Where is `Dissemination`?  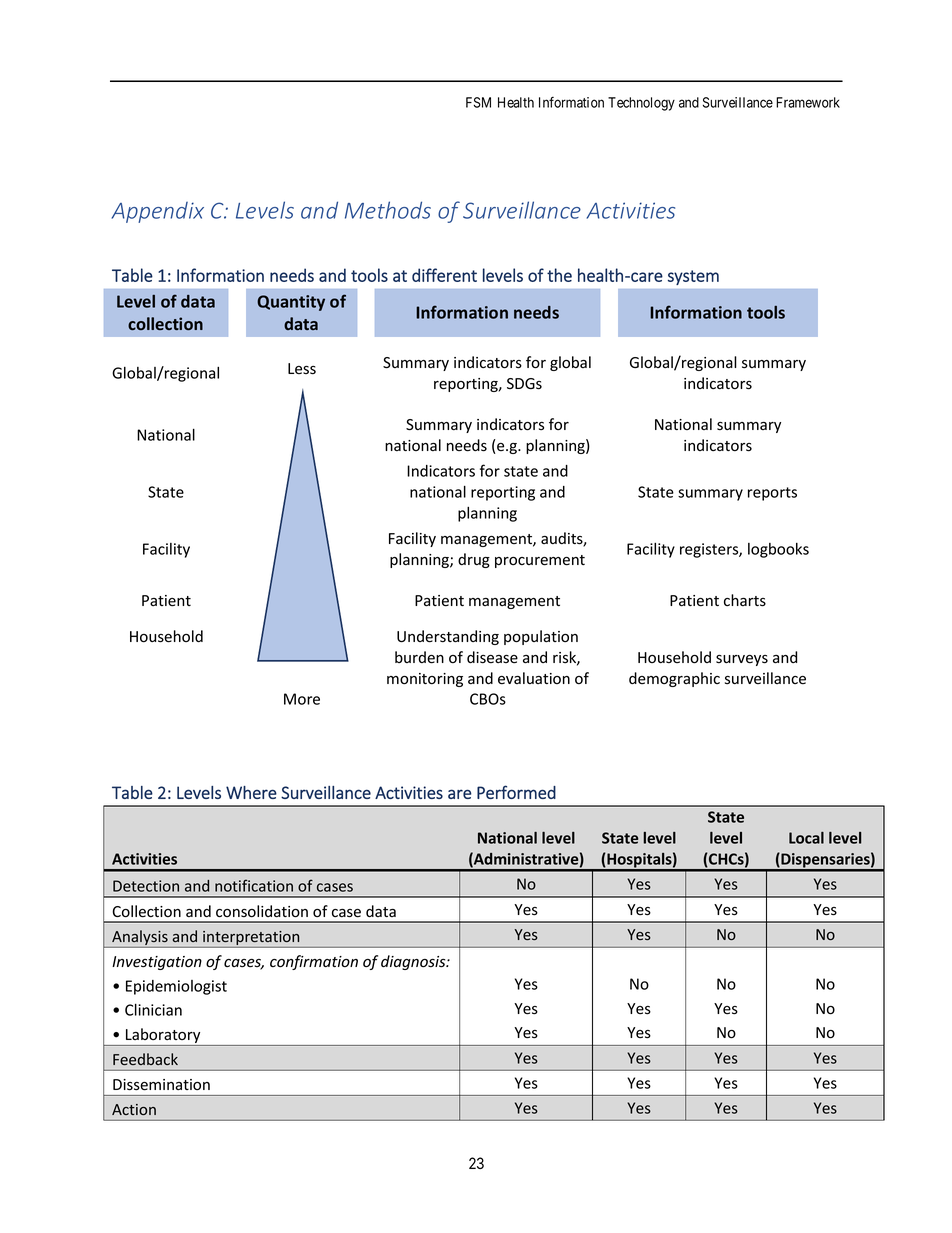
Dissemination is located at coordinates (161, 1085).
